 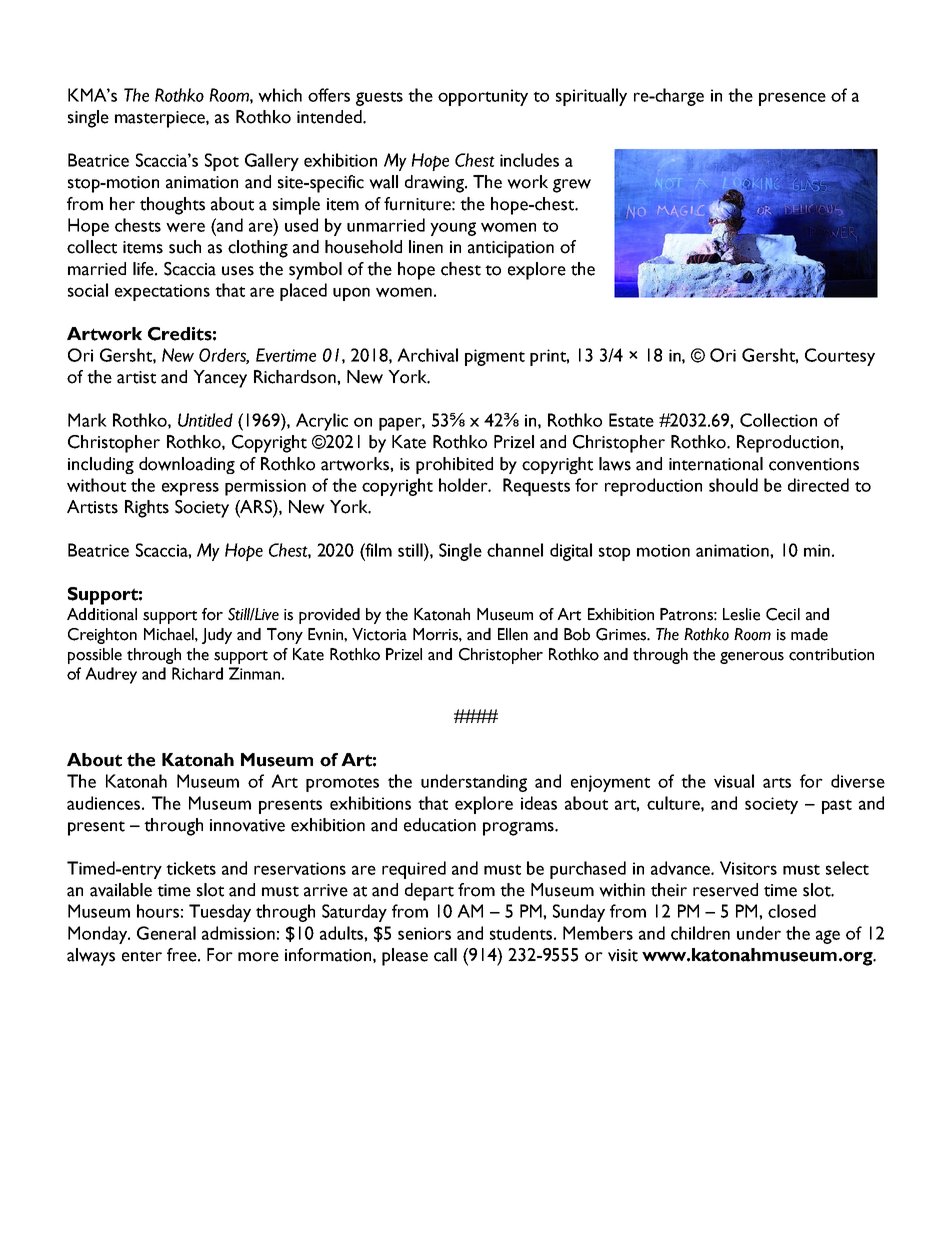 What do you see at coordinates (166, 933) in the screenshot?
I see `General` at bounding box center [166, 933].
